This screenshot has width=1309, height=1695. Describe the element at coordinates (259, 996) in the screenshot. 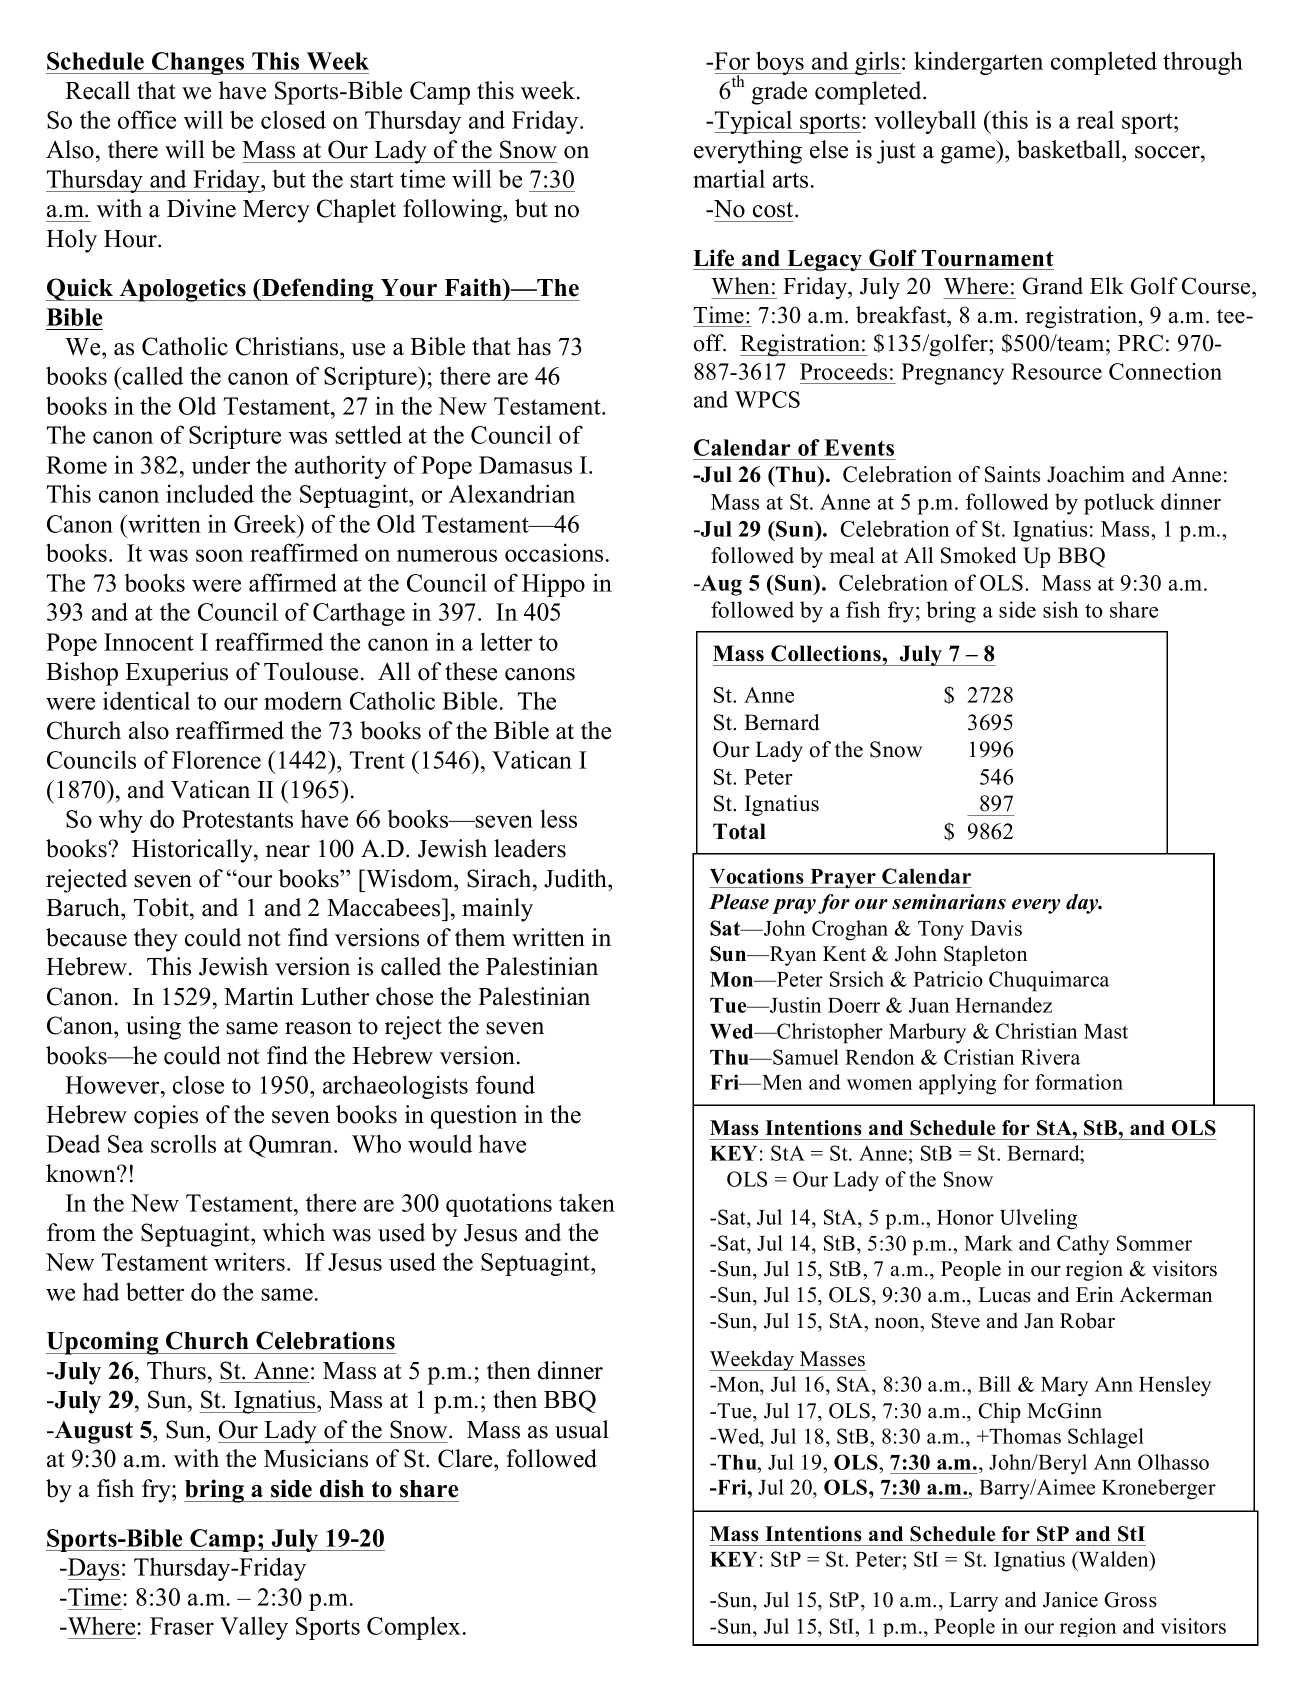

I see `Martin` at that location.
